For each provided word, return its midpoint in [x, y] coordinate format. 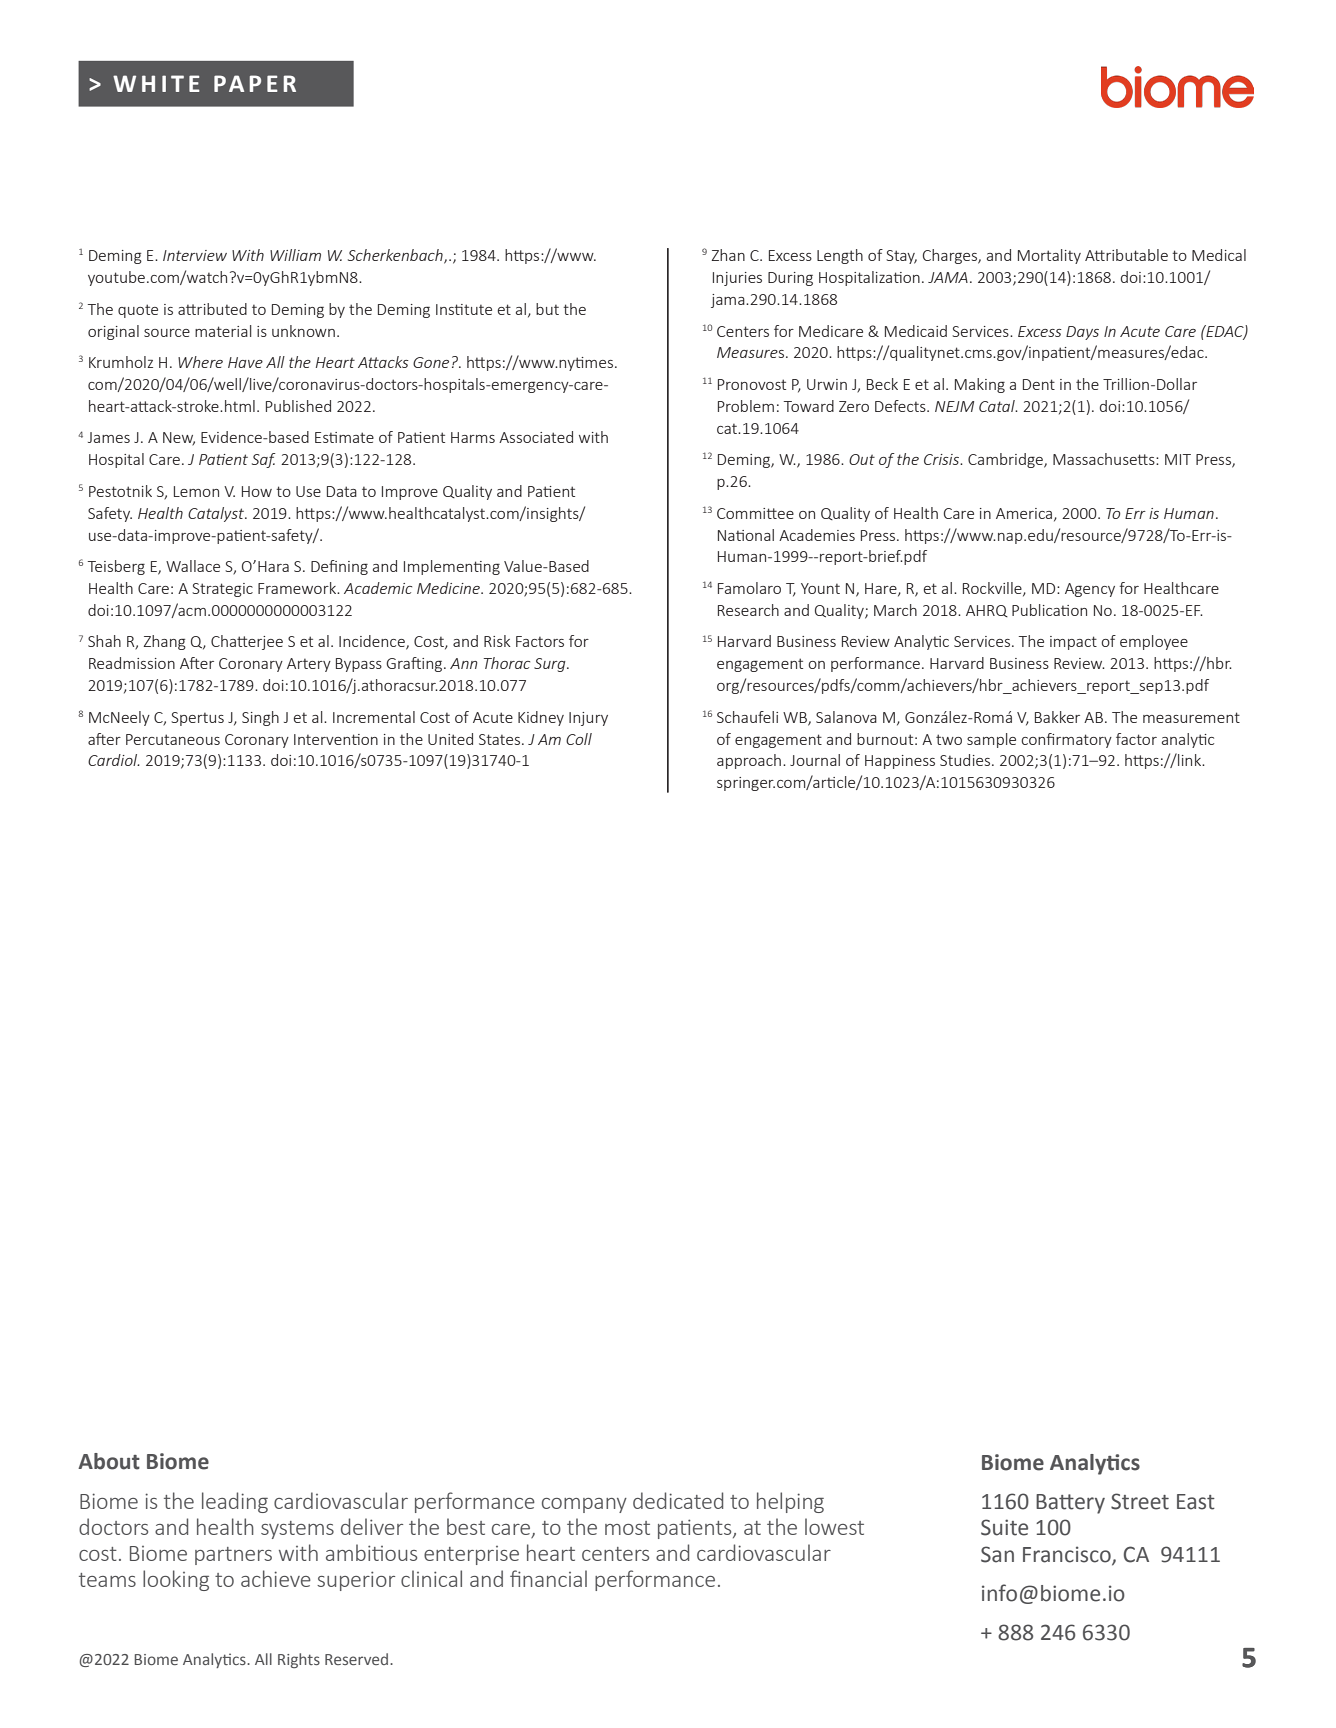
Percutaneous [173, 739]
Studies [966, 760]
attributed [212, 309]
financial [548, 1578]
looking [176, 1580]
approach [749, 761]
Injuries [737, 279]
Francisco [1068, 1555]
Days [1082, 333]
